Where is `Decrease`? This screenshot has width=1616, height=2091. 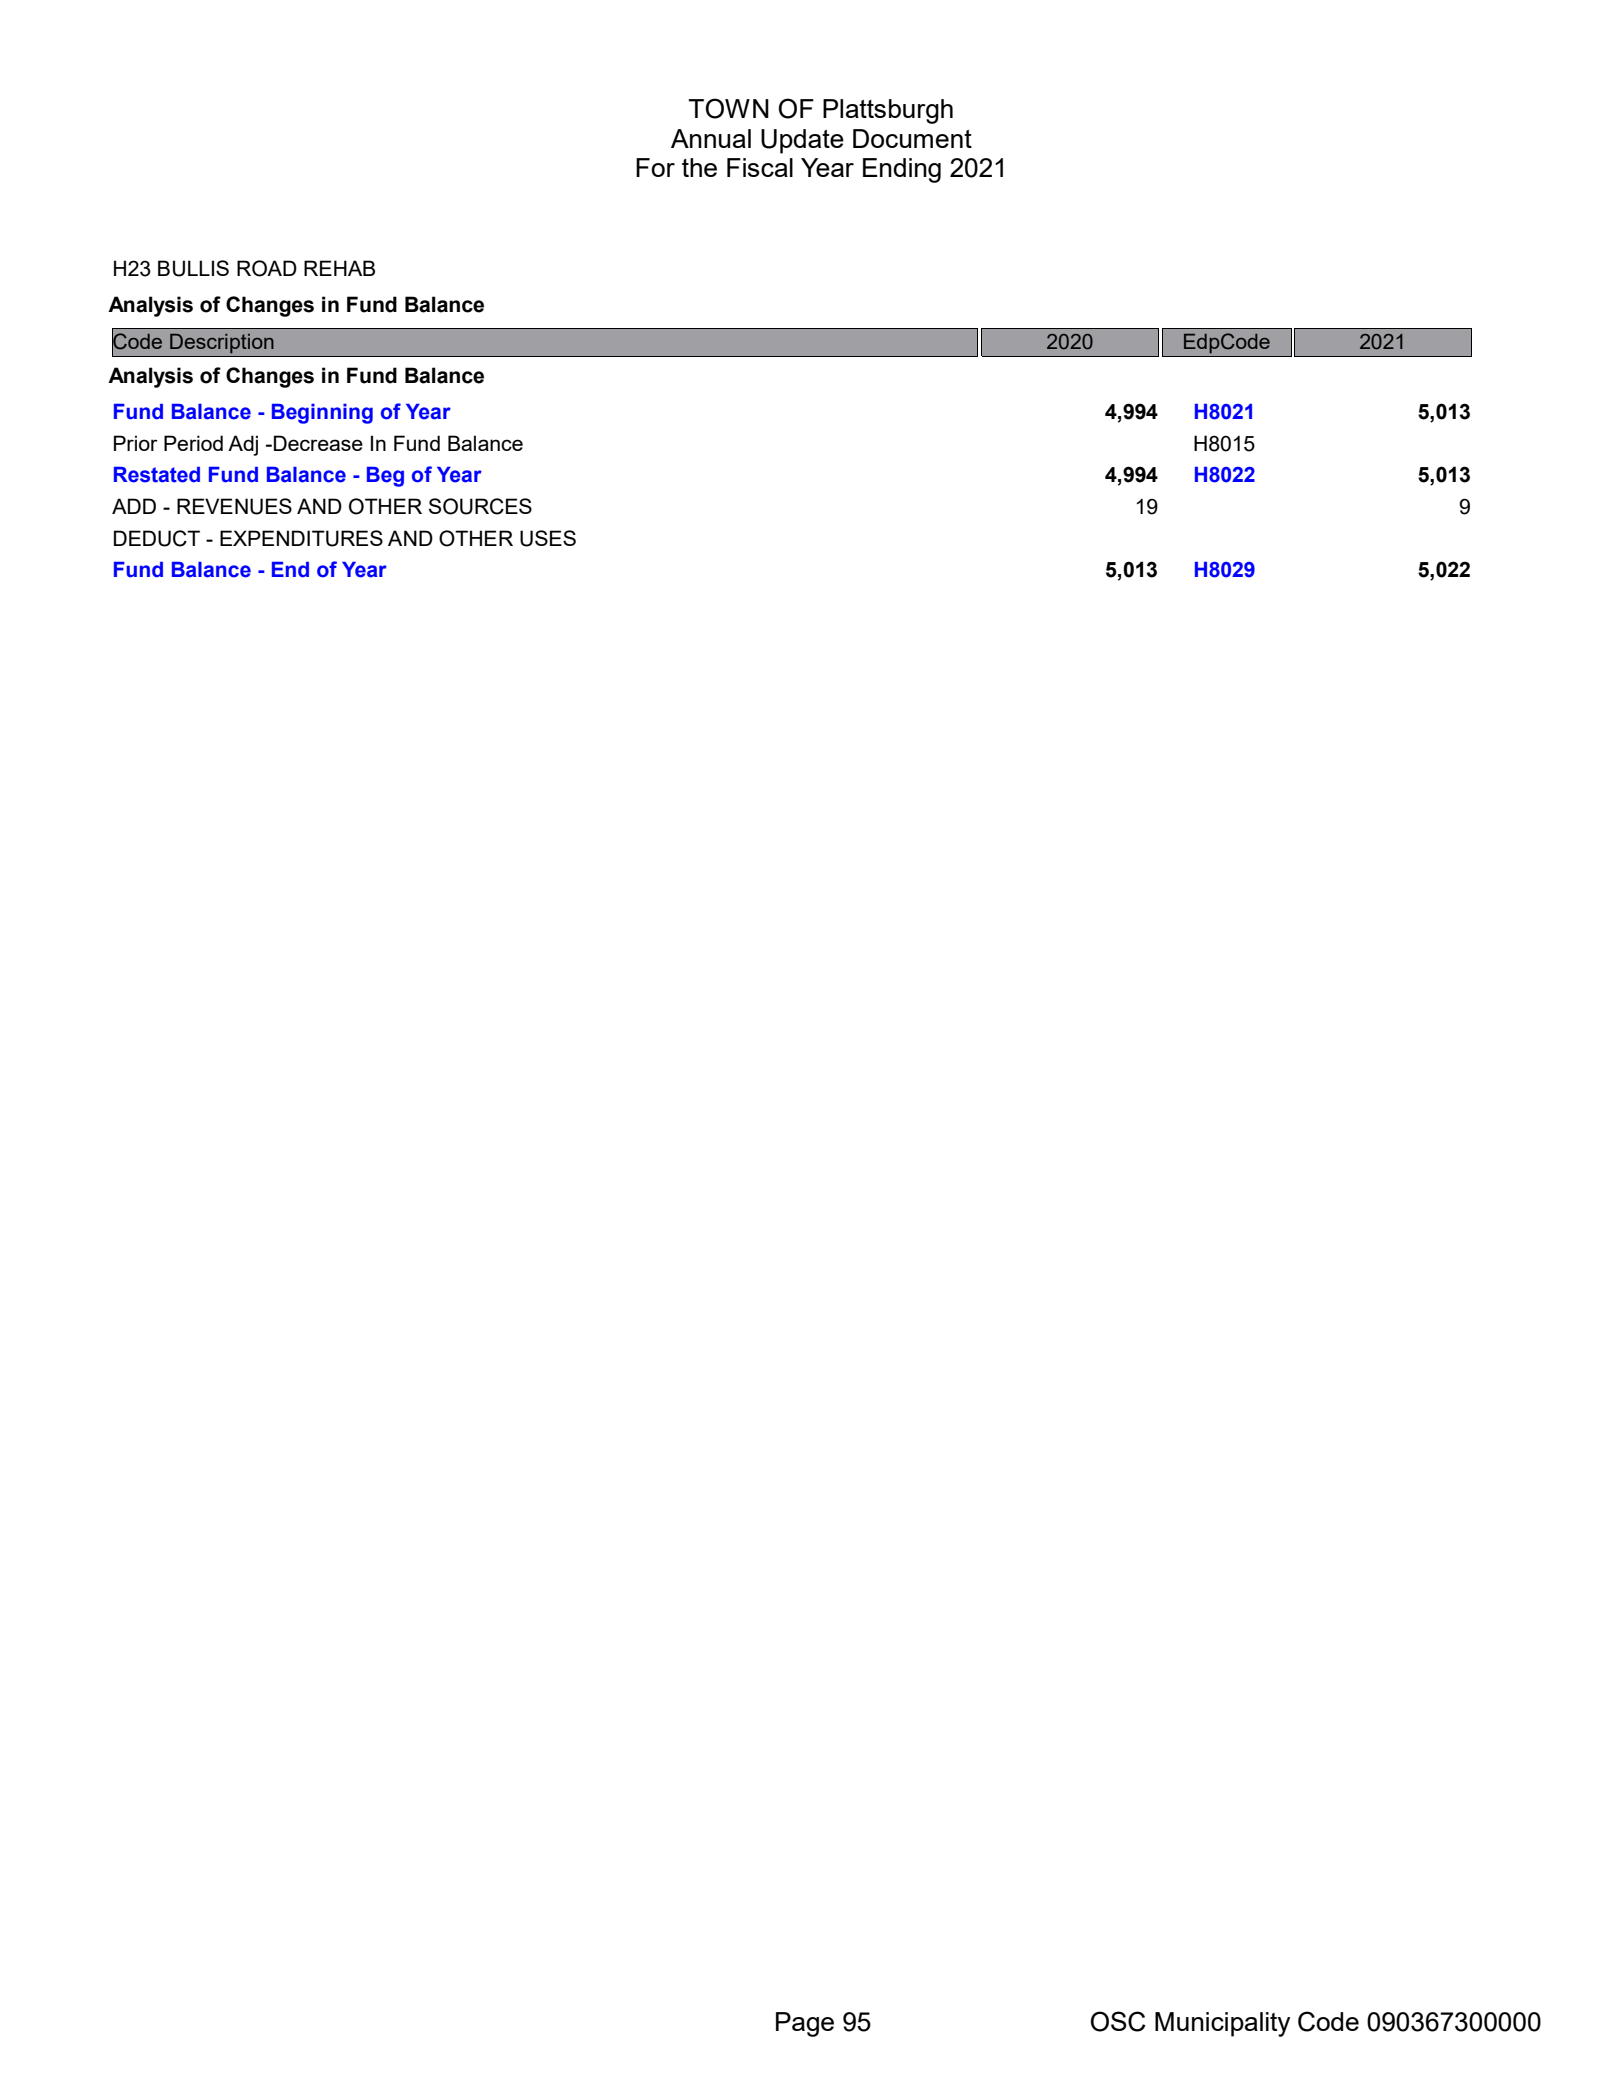 Decrease is located at coordinates (318, 443).
